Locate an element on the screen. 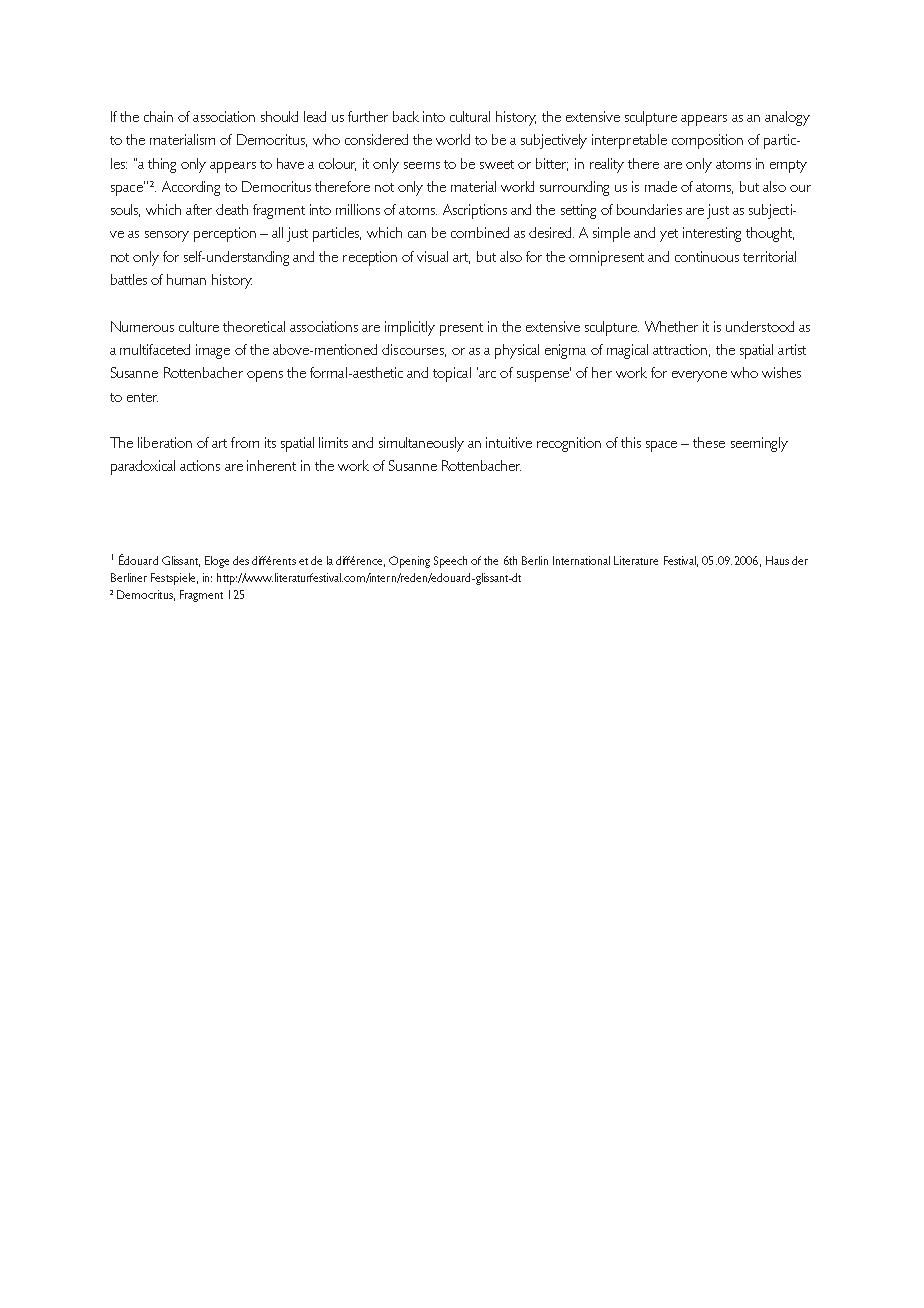  topical is located at coordinates (452, 374).
